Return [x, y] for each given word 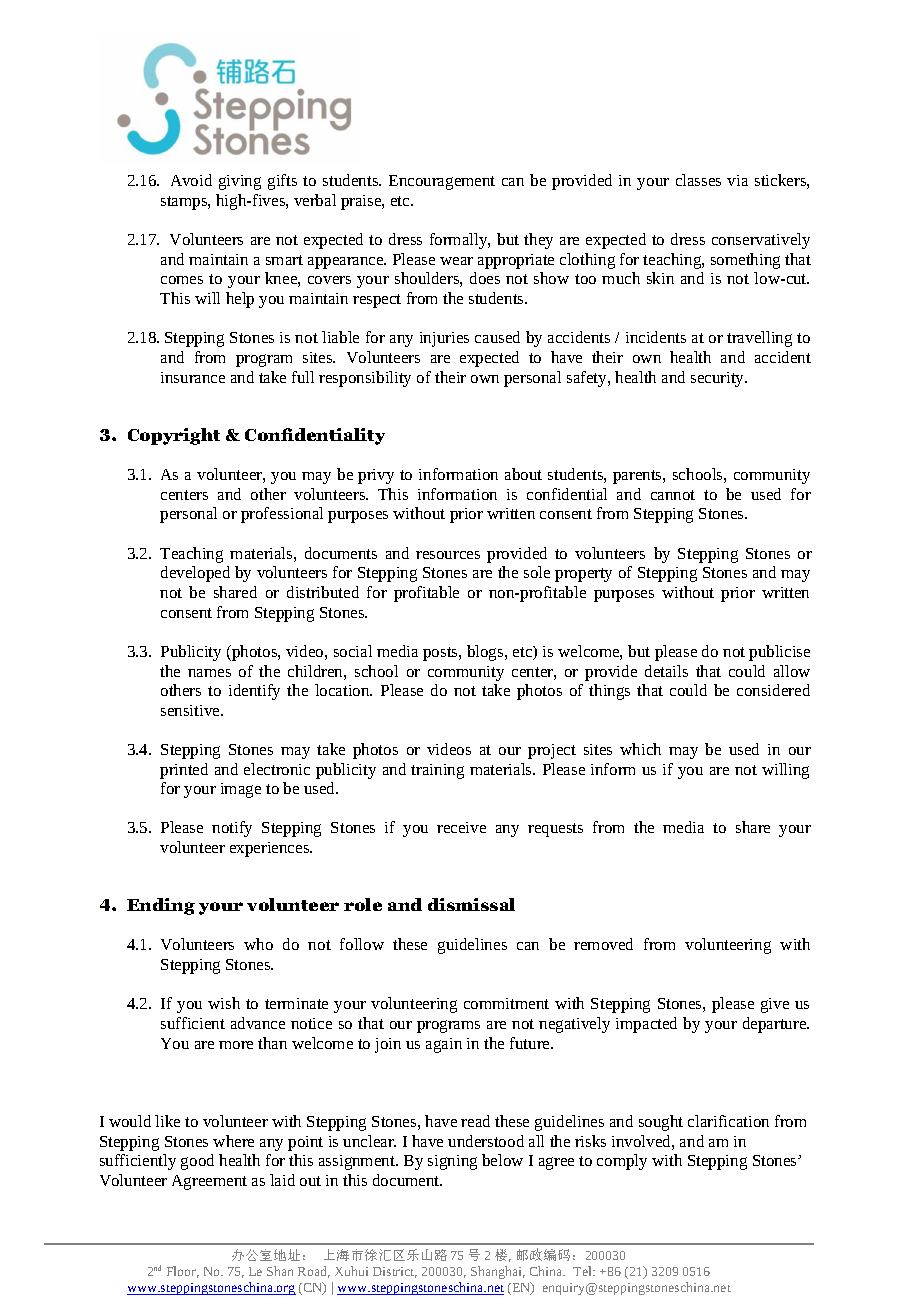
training [437, 771]
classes [698, 180]
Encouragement [442, 182]
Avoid [191, 180]
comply [622, 1162]
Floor [183, 1272]
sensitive [191, 710]
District [395, 1272]
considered [773, 690]
